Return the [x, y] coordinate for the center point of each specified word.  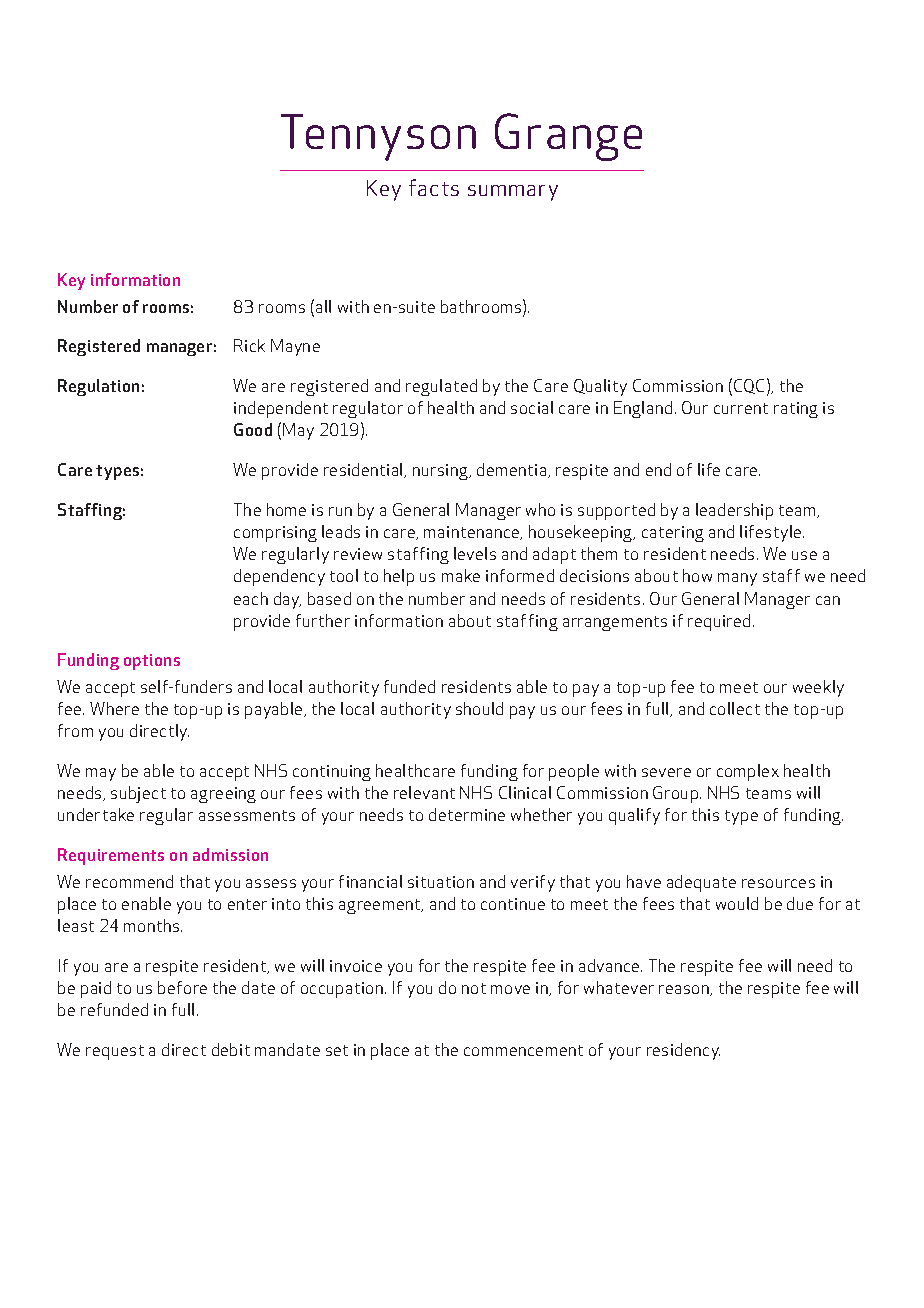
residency [683, 1051]
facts [434, 187]
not [474, 988]
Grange [568, 137]
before [182, 987]
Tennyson [378, 137]
